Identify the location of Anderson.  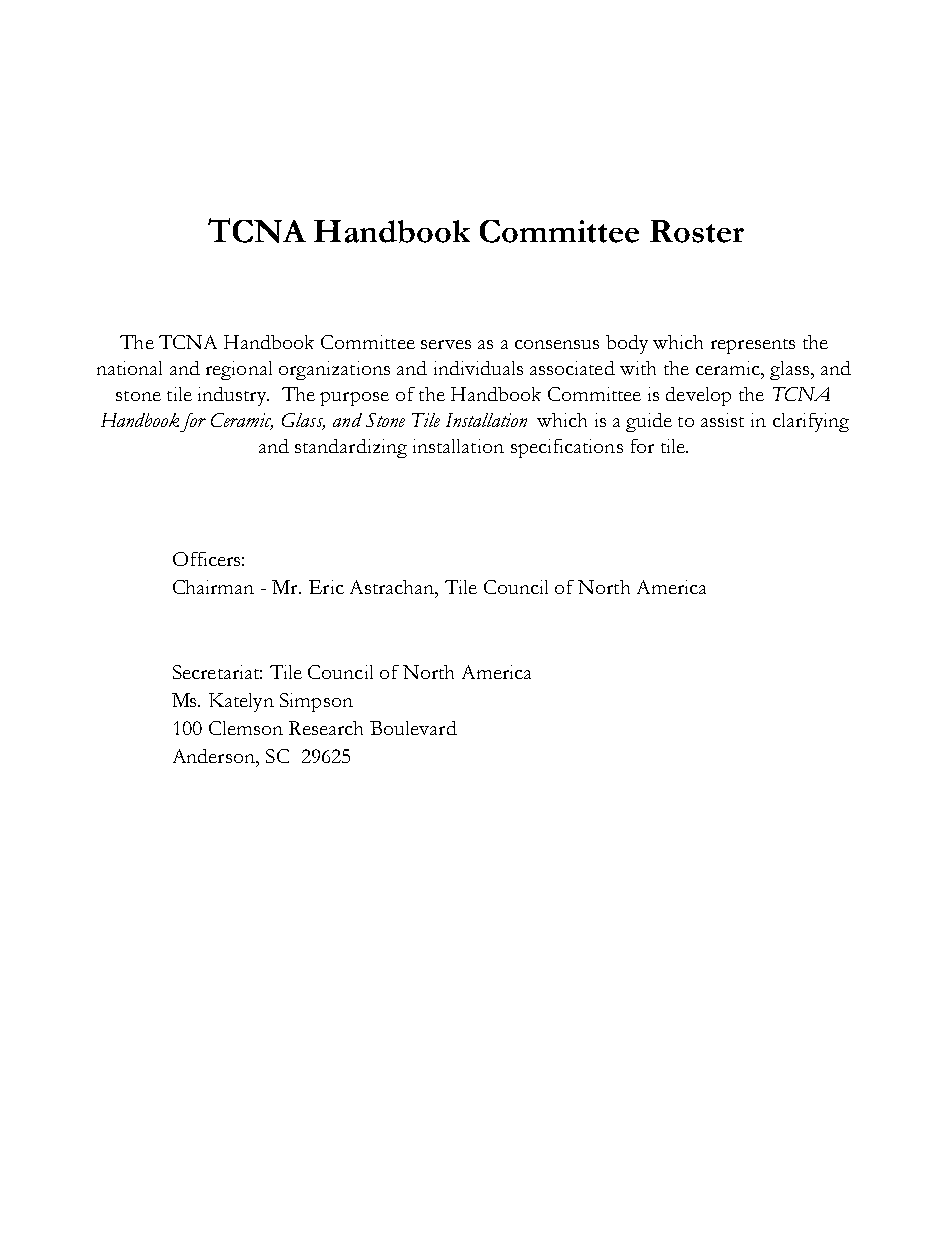
(215, 756).
